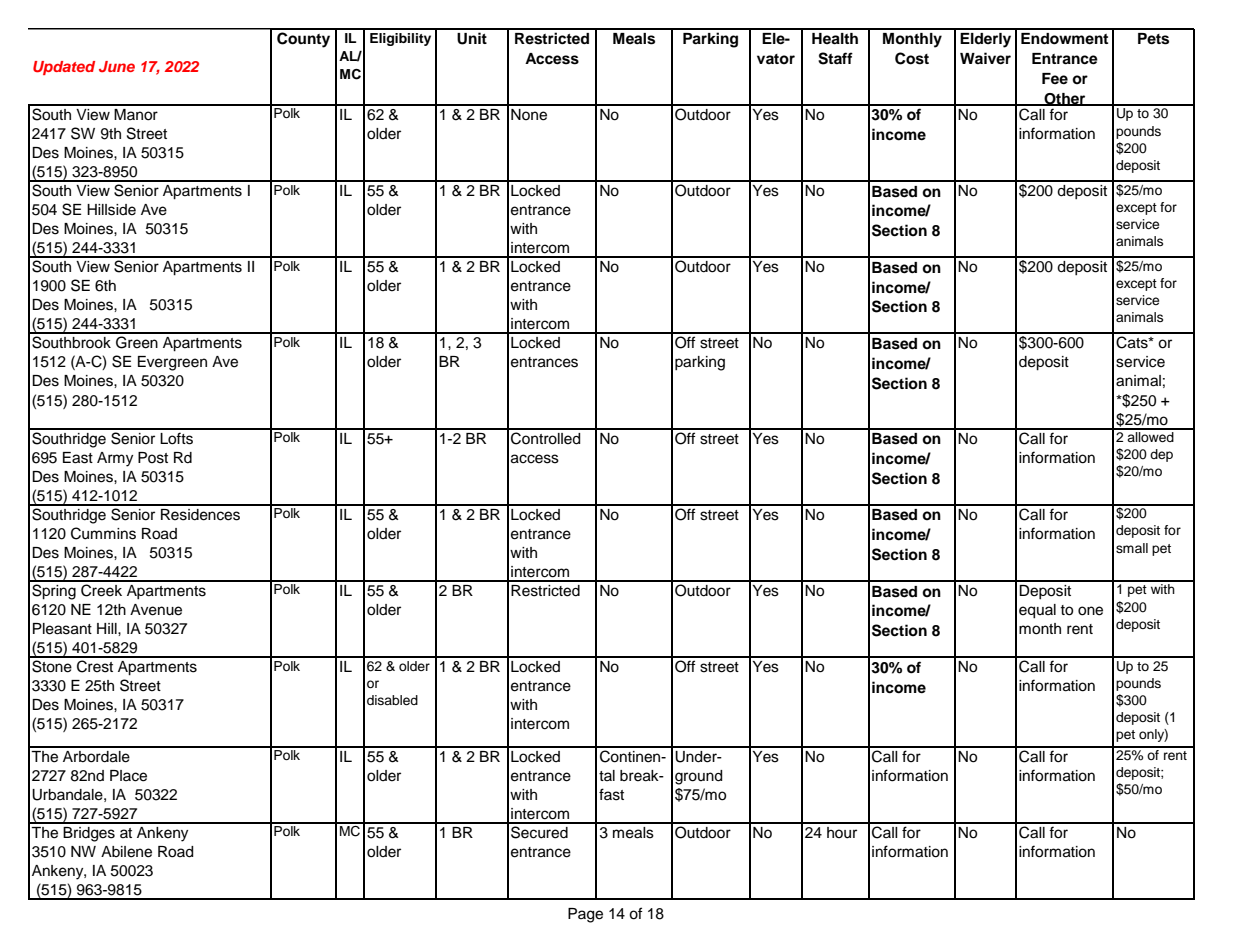 Image resolution: width=1233 pixels, height=952 pixels. Describe the element at coordinates (985, 58) in the screenshot. I see `Waiver` at that location.
